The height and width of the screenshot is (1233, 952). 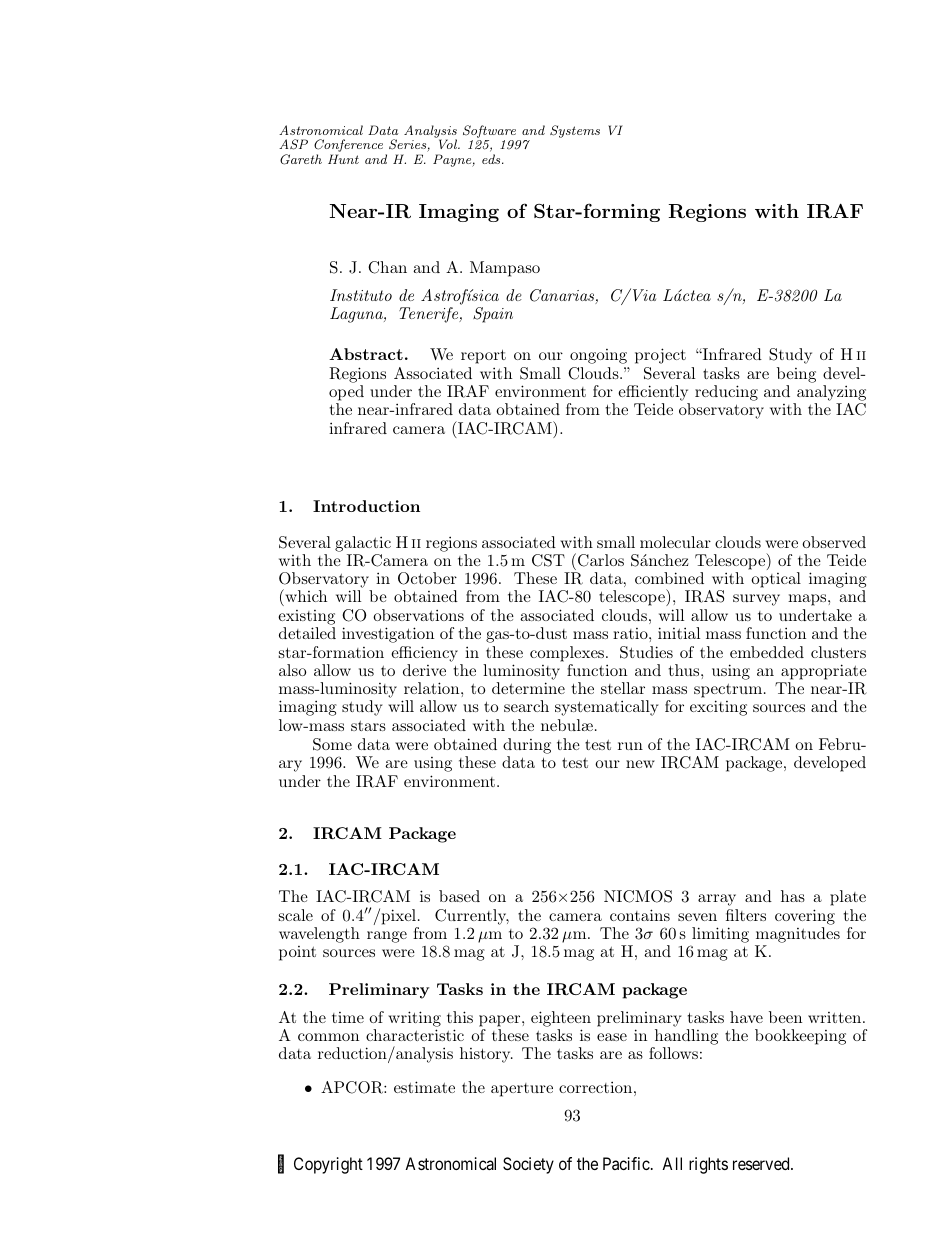 I want to click on Society, so click(x=528, y=1165).
